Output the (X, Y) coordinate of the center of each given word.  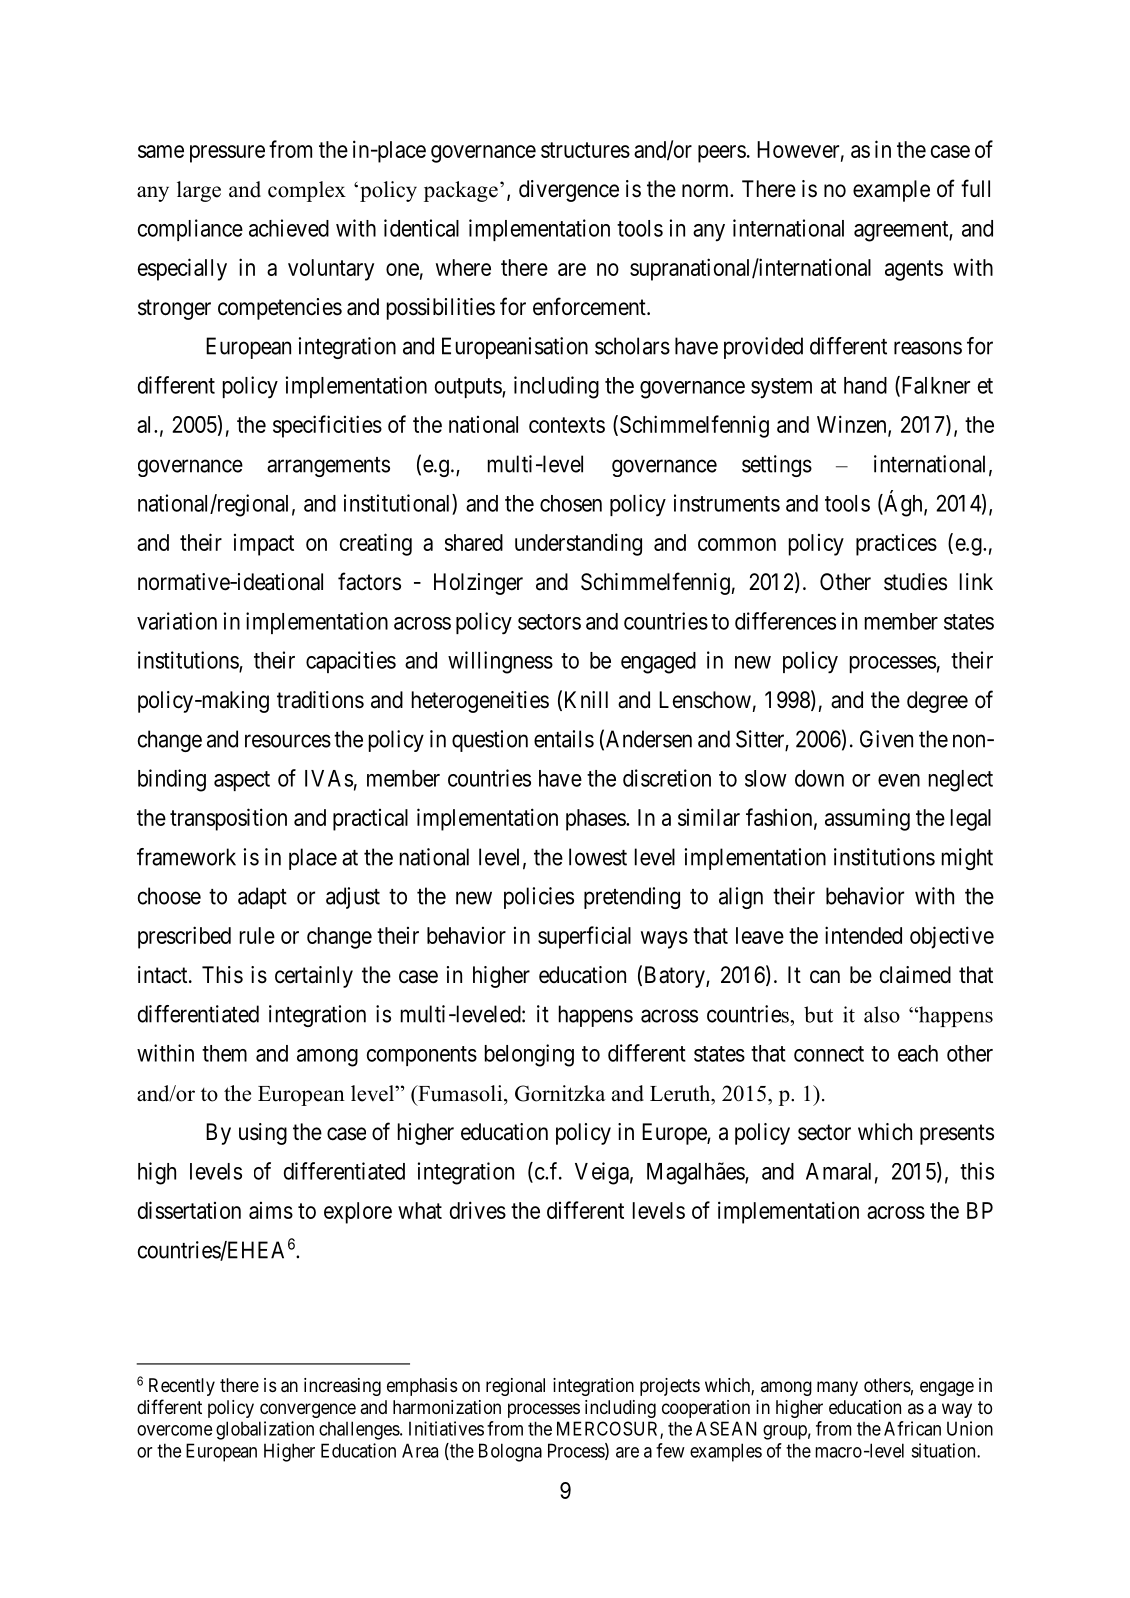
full (975, 188)
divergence (569, 191)
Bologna (510, 1452)
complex (307, 191)
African (912, 1428)
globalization (265, 1430)
